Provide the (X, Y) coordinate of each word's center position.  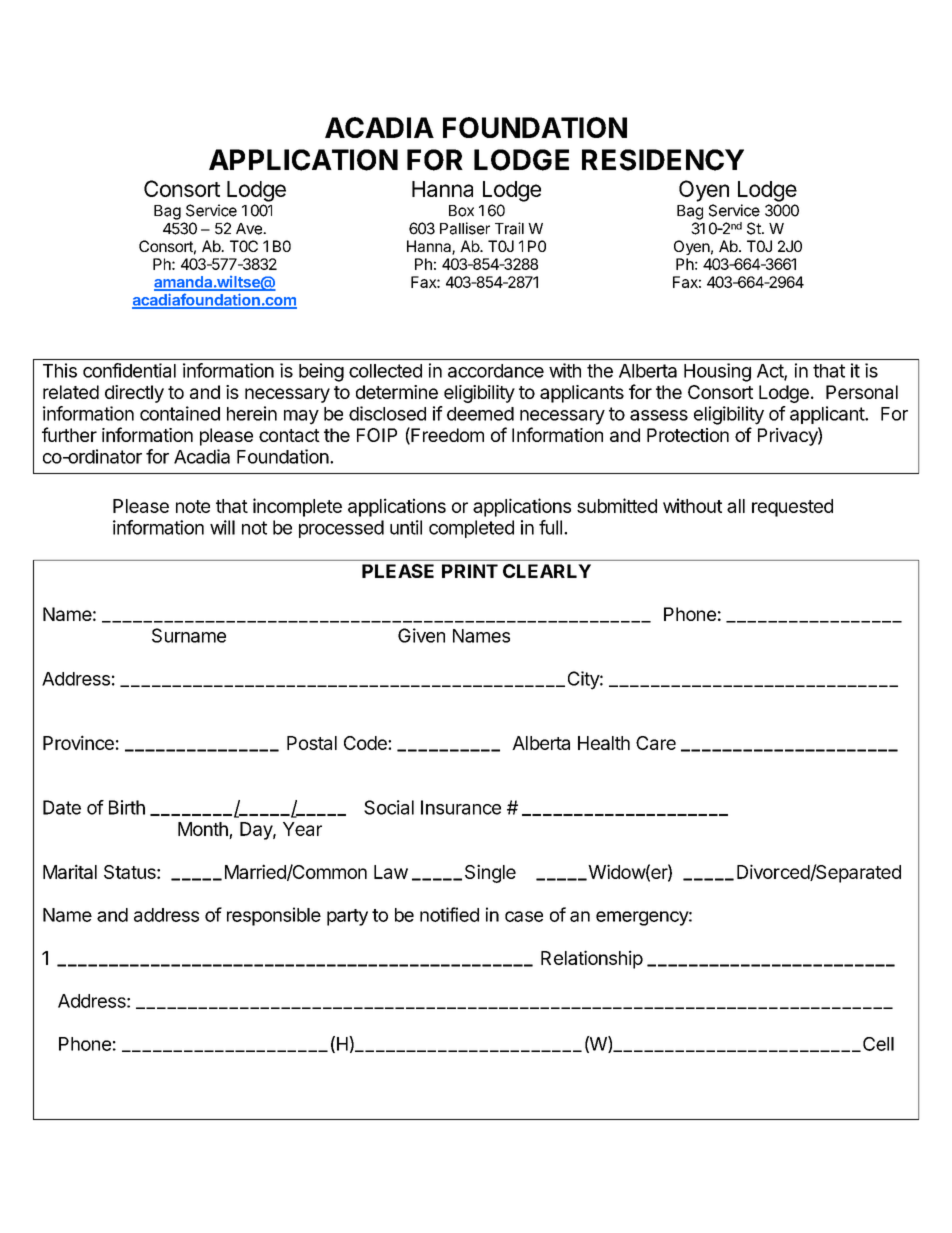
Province (78, 742)
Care (656, 743)
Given (421, 635)
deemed (480, 414)
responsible (274, 916)
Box (461, 211)
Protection (688, 435)
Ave (250, 229)
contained (180, 413)
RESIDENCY (663, 160)
